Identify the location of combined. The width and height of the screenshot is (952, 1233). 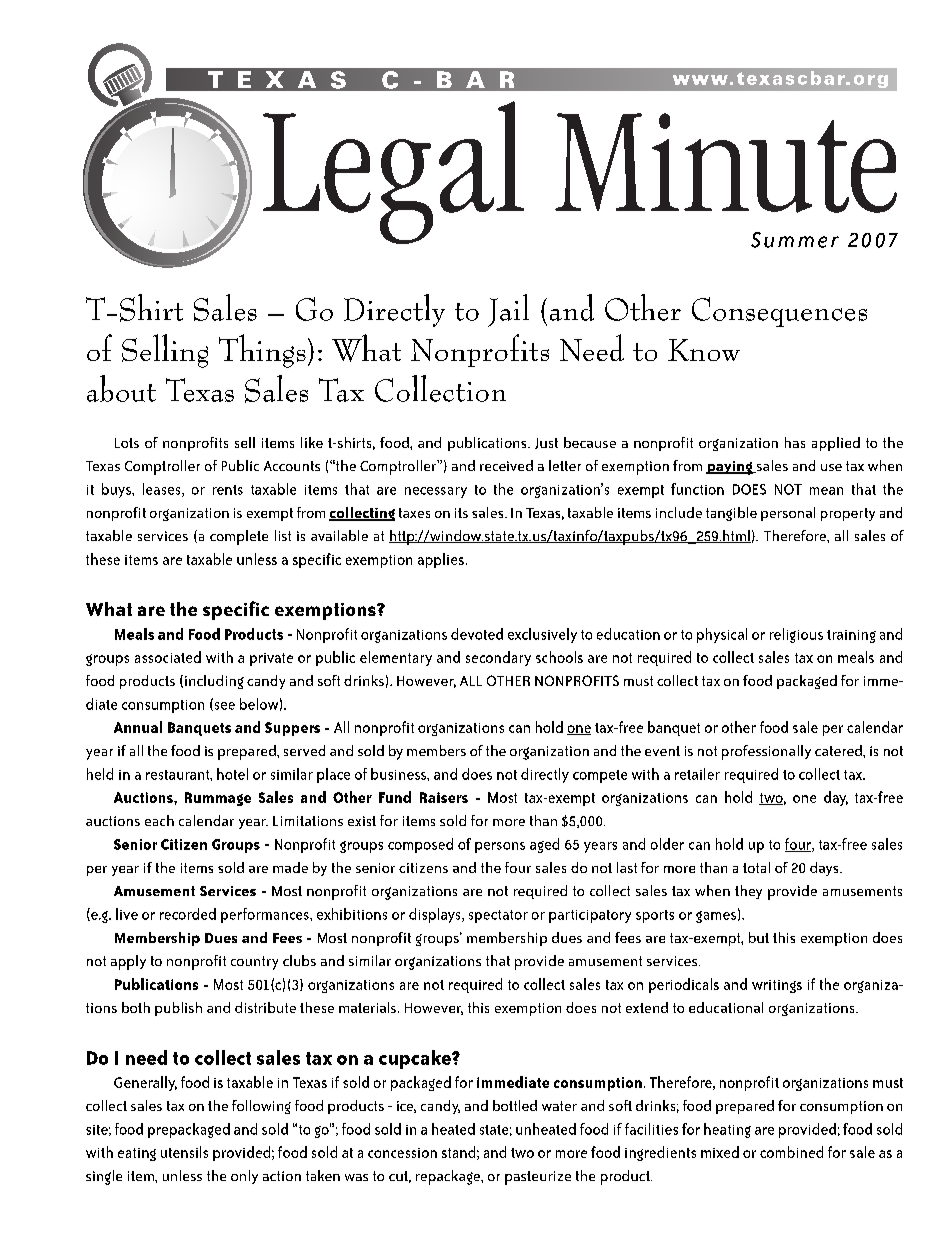
(791, 1152).
